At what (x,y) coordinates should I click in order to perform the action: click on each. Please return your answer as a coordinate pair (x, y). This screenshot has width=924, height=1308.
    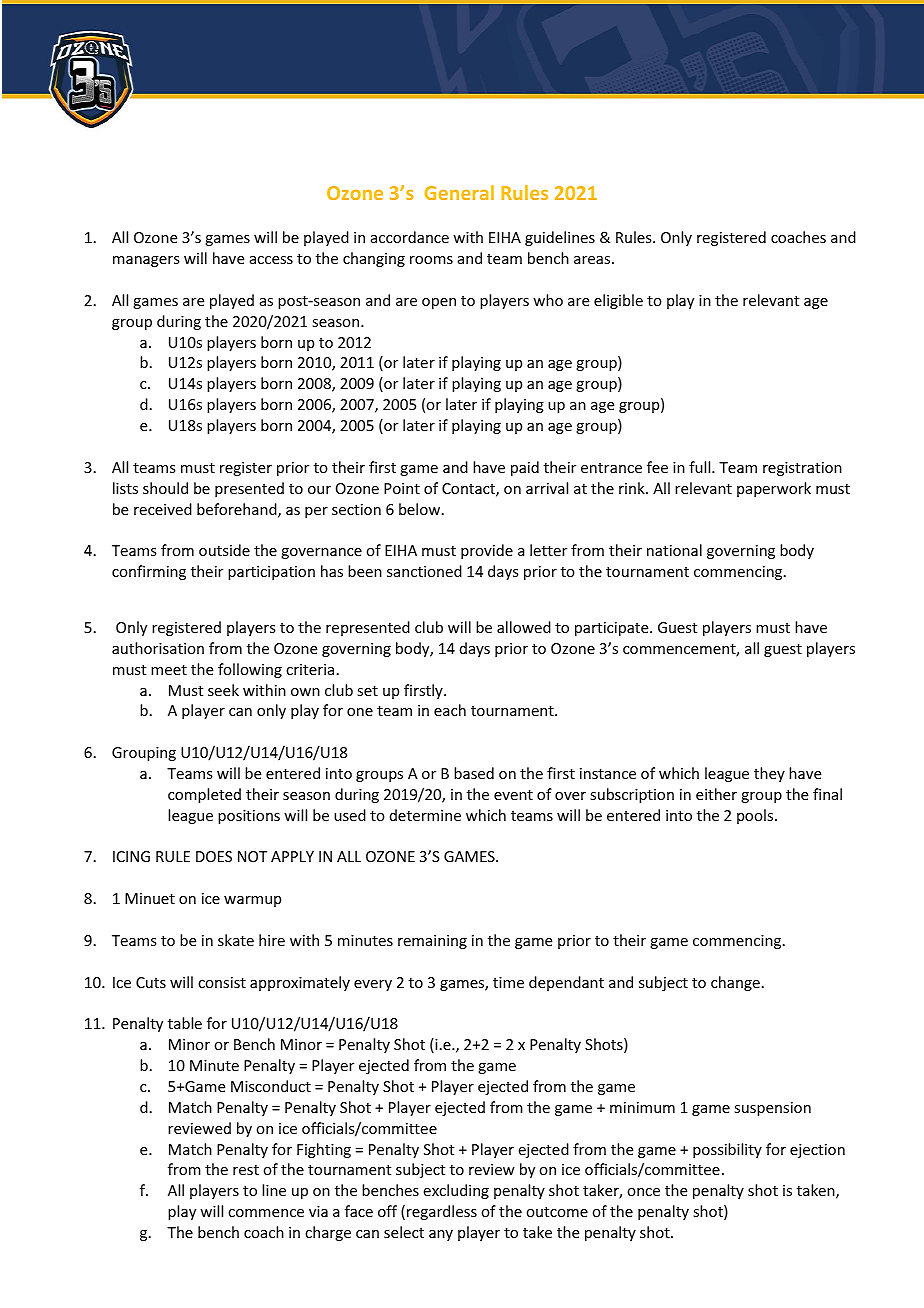
    Looking at the image, I should click on (450, 710).
